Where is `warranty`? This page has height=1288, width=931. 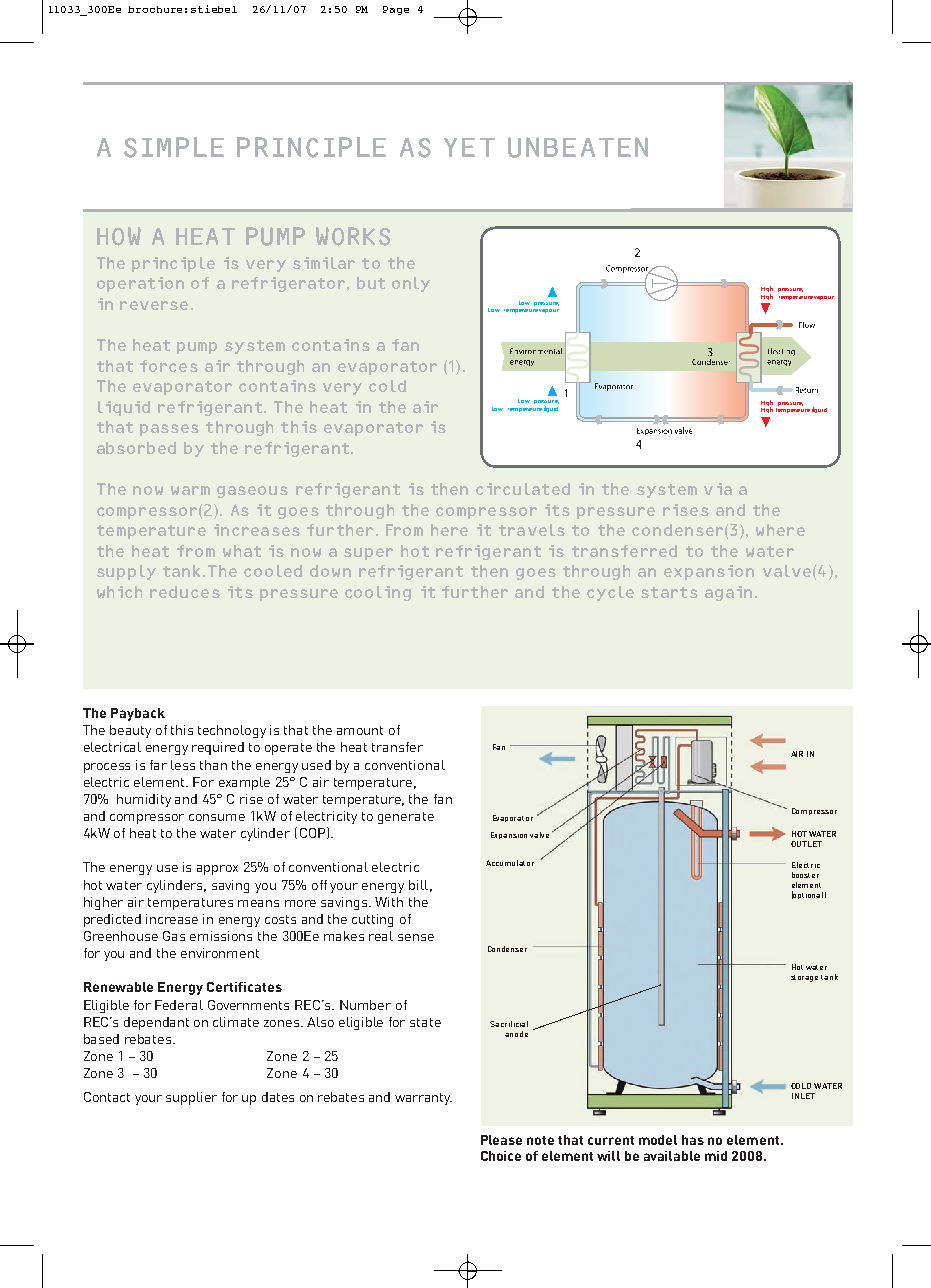
warranty is located at coordinates (423, 1099).
